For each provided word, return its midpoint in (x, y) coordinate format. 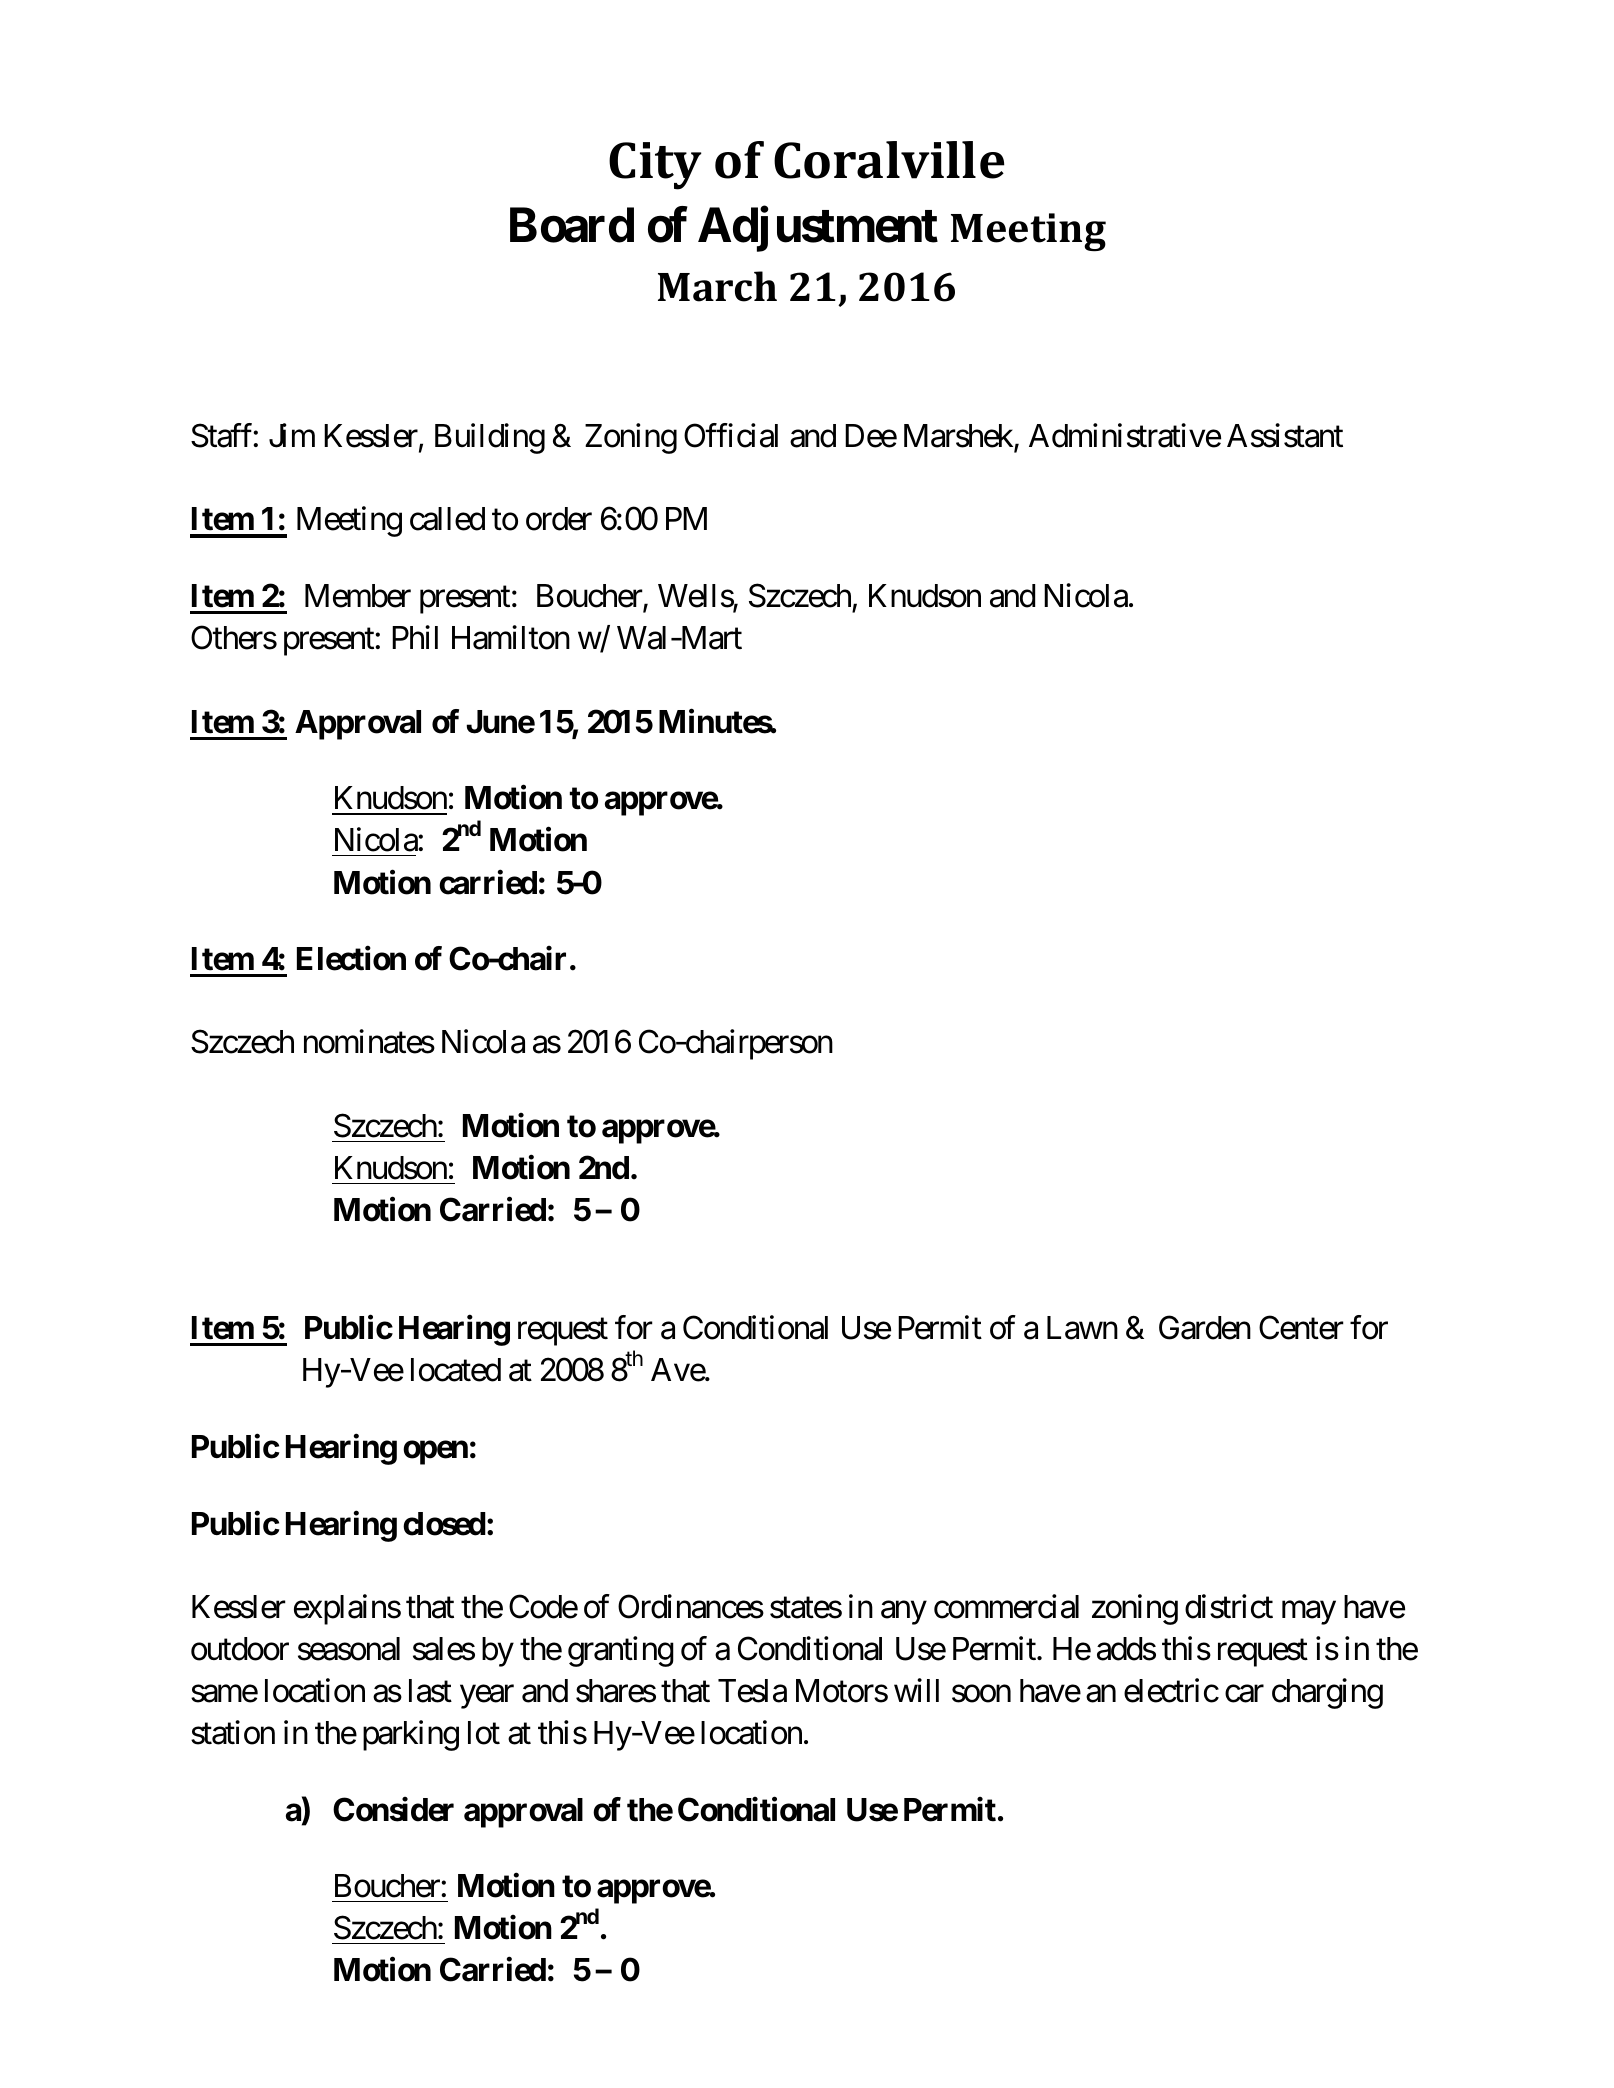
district (1229, 1606)
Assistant (1285, 435)
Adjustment (818, 230)
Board (572, 225)
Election (351, 958)
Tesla (752, 1691)
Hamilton (511, 637)
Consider (393, 1809)
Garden (1205, 1327)
